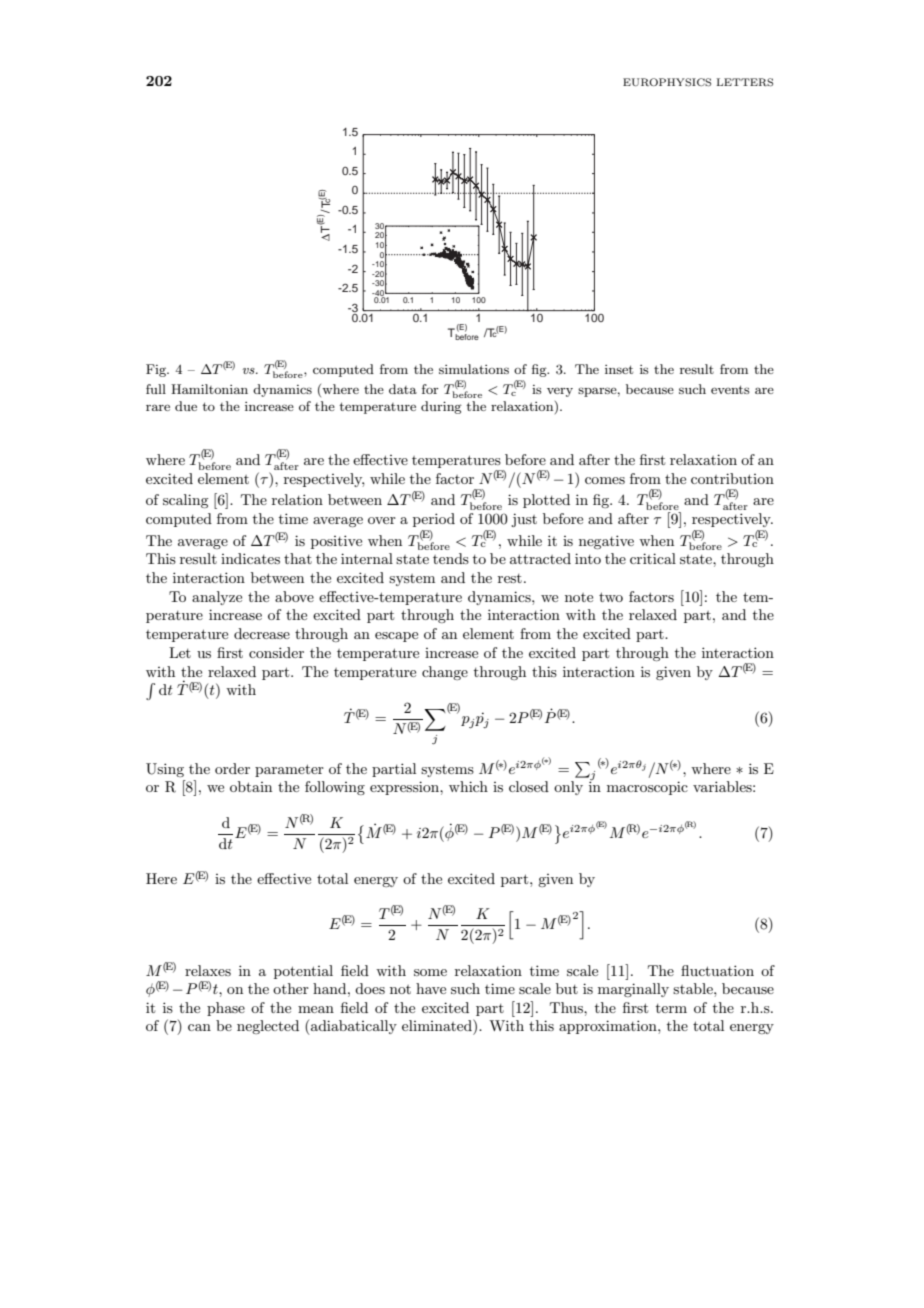 The height and width of the screenshot is (1308, 924). Describe the element at coordinates (671, 1008) in the screenshot. I see `term` at that location.
